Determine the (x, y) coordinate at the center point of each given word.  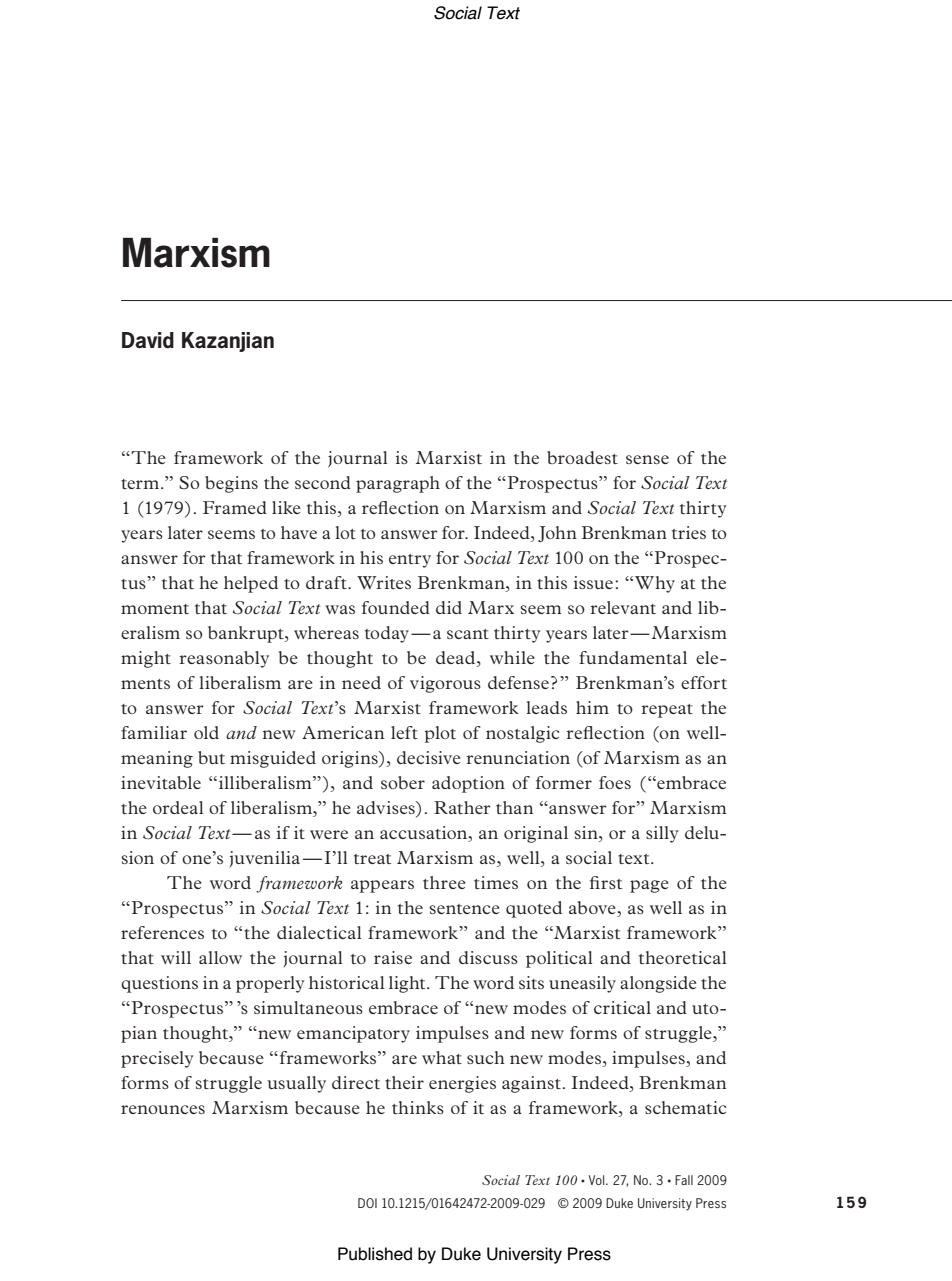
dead (457, 657)
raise (393, 957)
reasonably (224, 659)
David (148, 340)
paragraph (398, 484)
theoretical (683, 957)
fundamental (633, 657)
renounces (163, 1109)
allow (220, 957)
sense (647, 459)
